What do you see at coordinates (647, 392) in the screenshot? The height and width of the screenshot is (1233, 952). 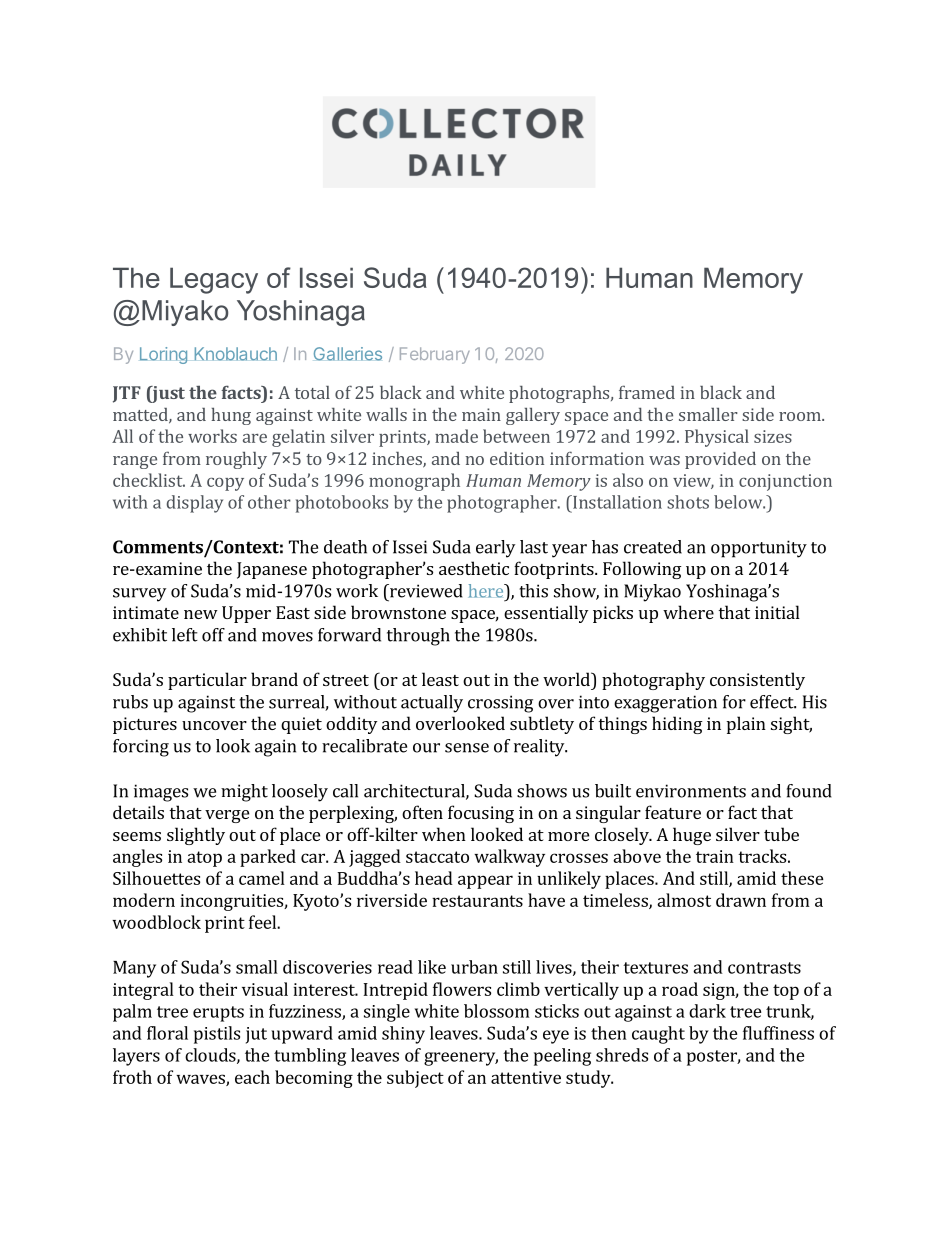 I see `framed` at bounding box center [647, 392].
